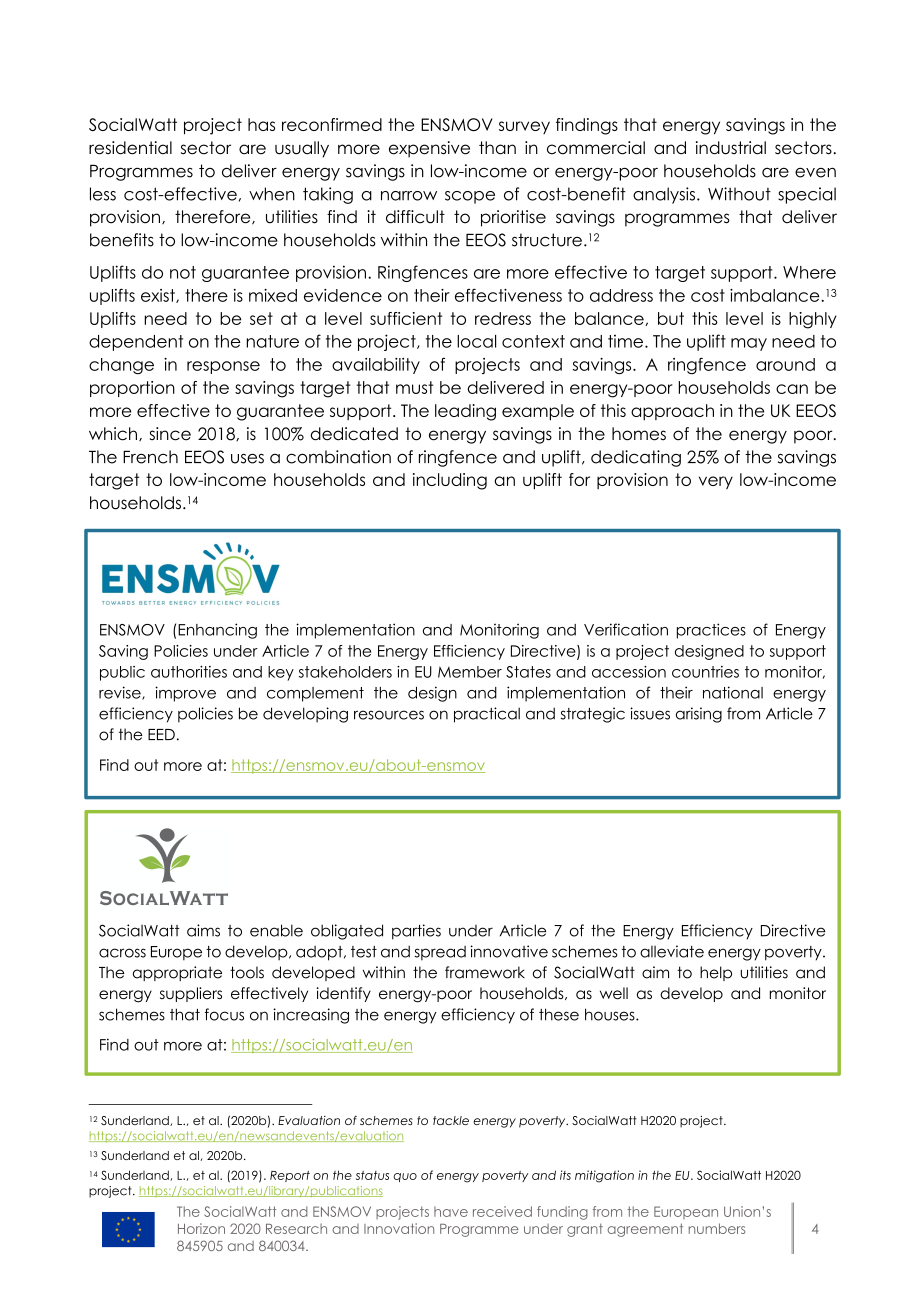  I want to click on national, so click(733, 692).
